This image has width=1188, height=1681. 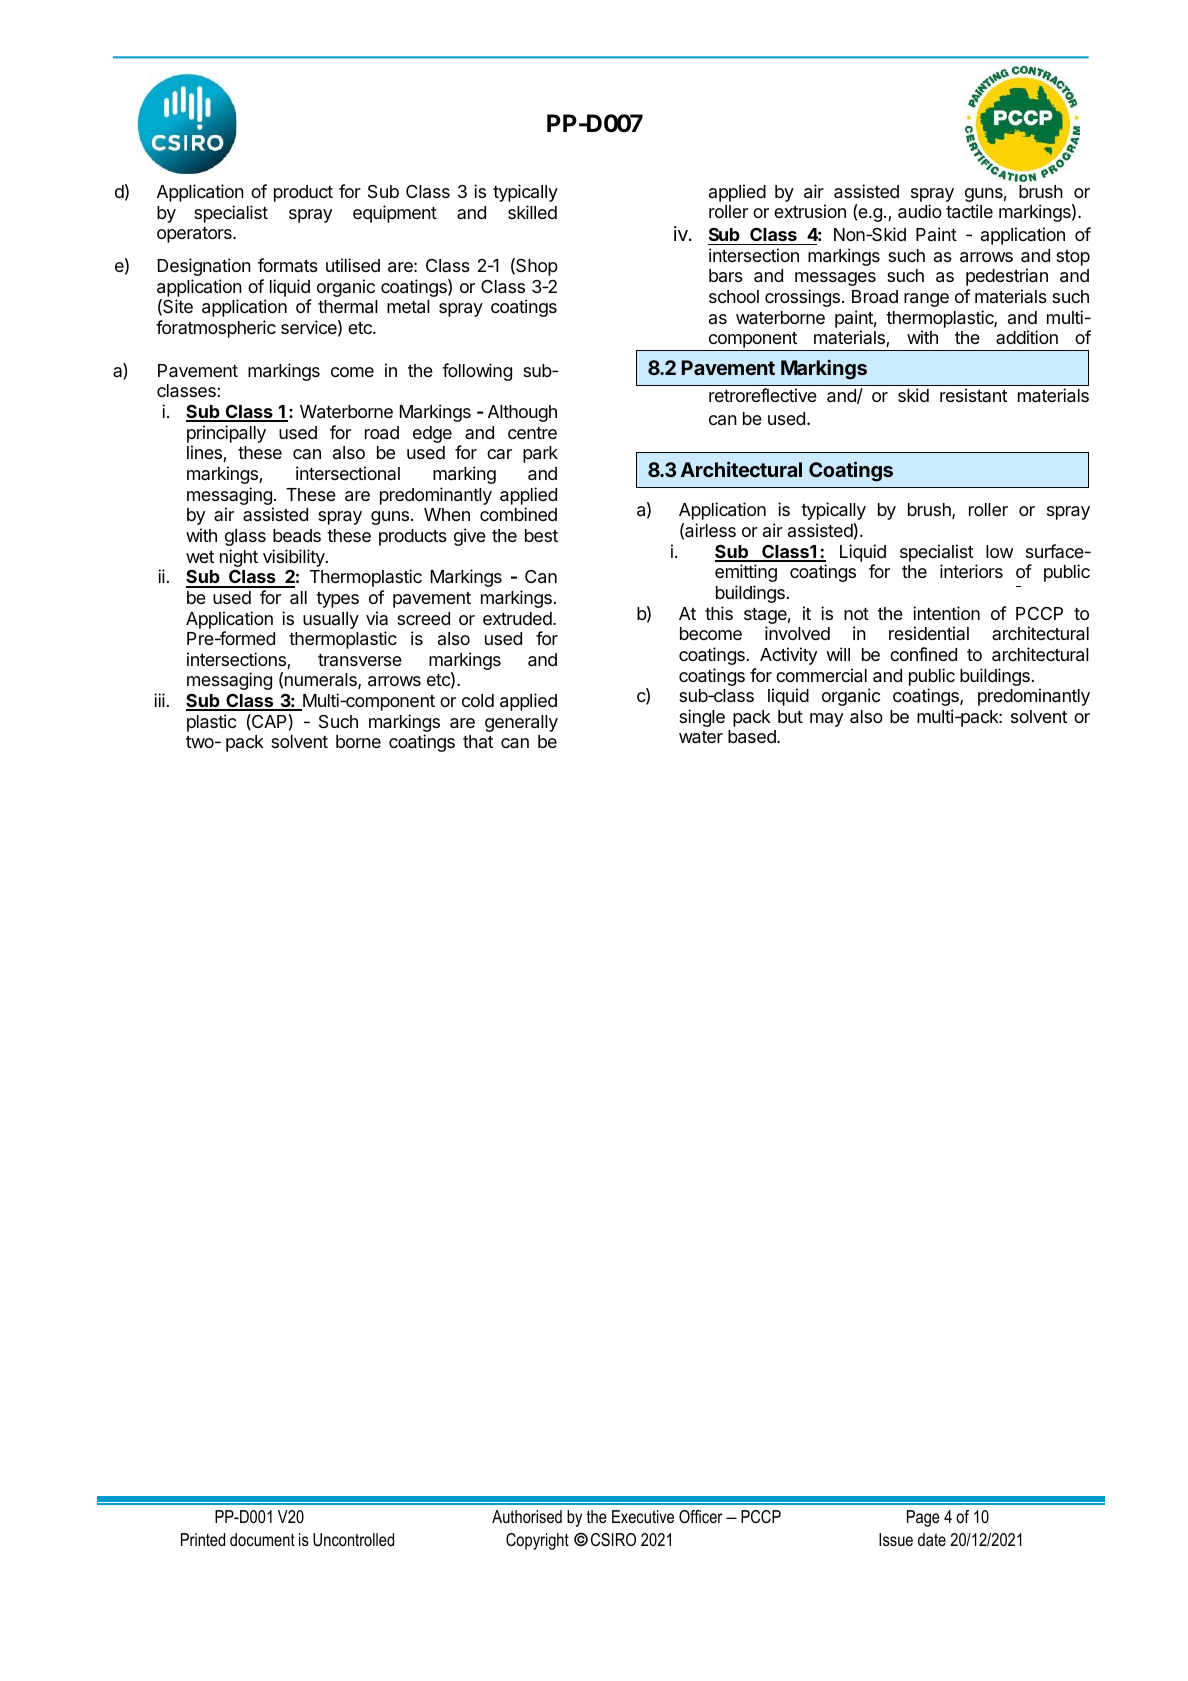 I want to click on skilled, so click(x=532, y=212).
